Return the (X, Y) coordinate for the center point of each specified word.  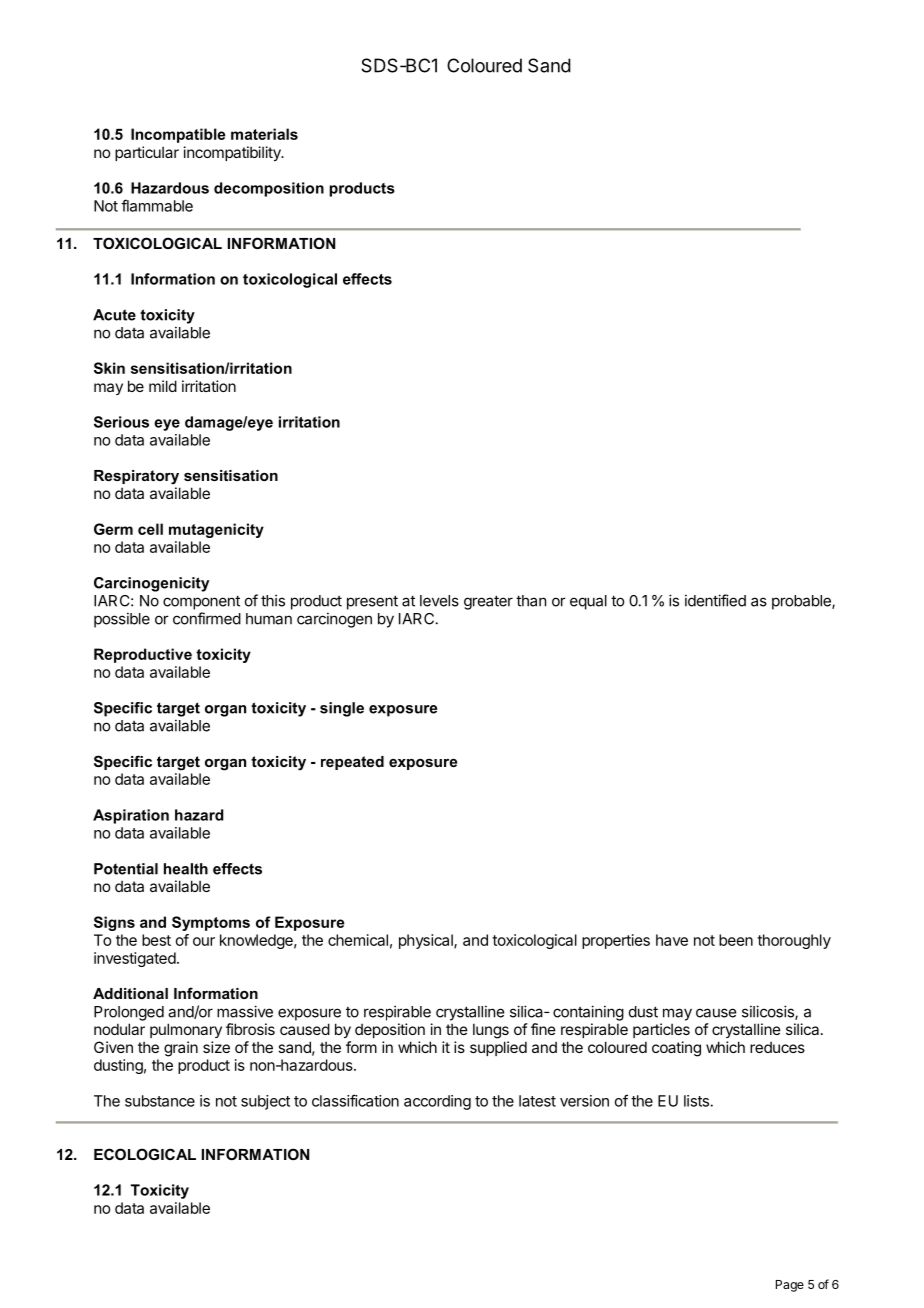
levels (439, 601)
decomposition (269, 189)
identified (715, 600)
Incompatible (178, 135)
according (437, 1102)
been (736, 940)
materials (264, 134)
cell (150, 529)
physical (427, 941)
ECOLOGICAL (145, 1154)
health (186, 869)
